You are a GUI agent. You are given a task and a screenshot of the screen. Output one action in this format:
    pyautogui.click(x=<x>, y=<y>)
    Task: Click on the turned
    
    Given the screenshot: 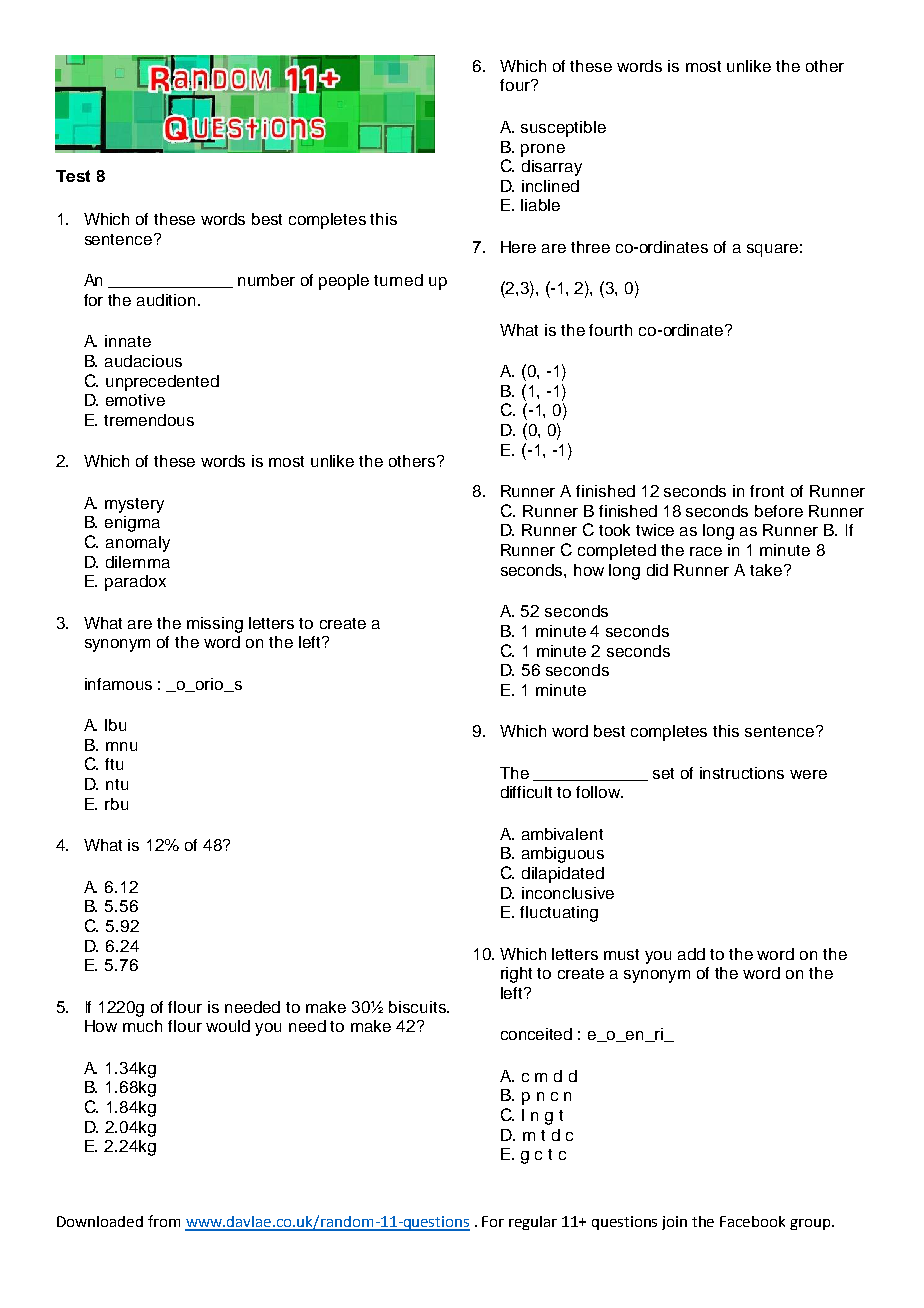 What is the action you would take?
    pyautogui.click(x=398, y=280)
